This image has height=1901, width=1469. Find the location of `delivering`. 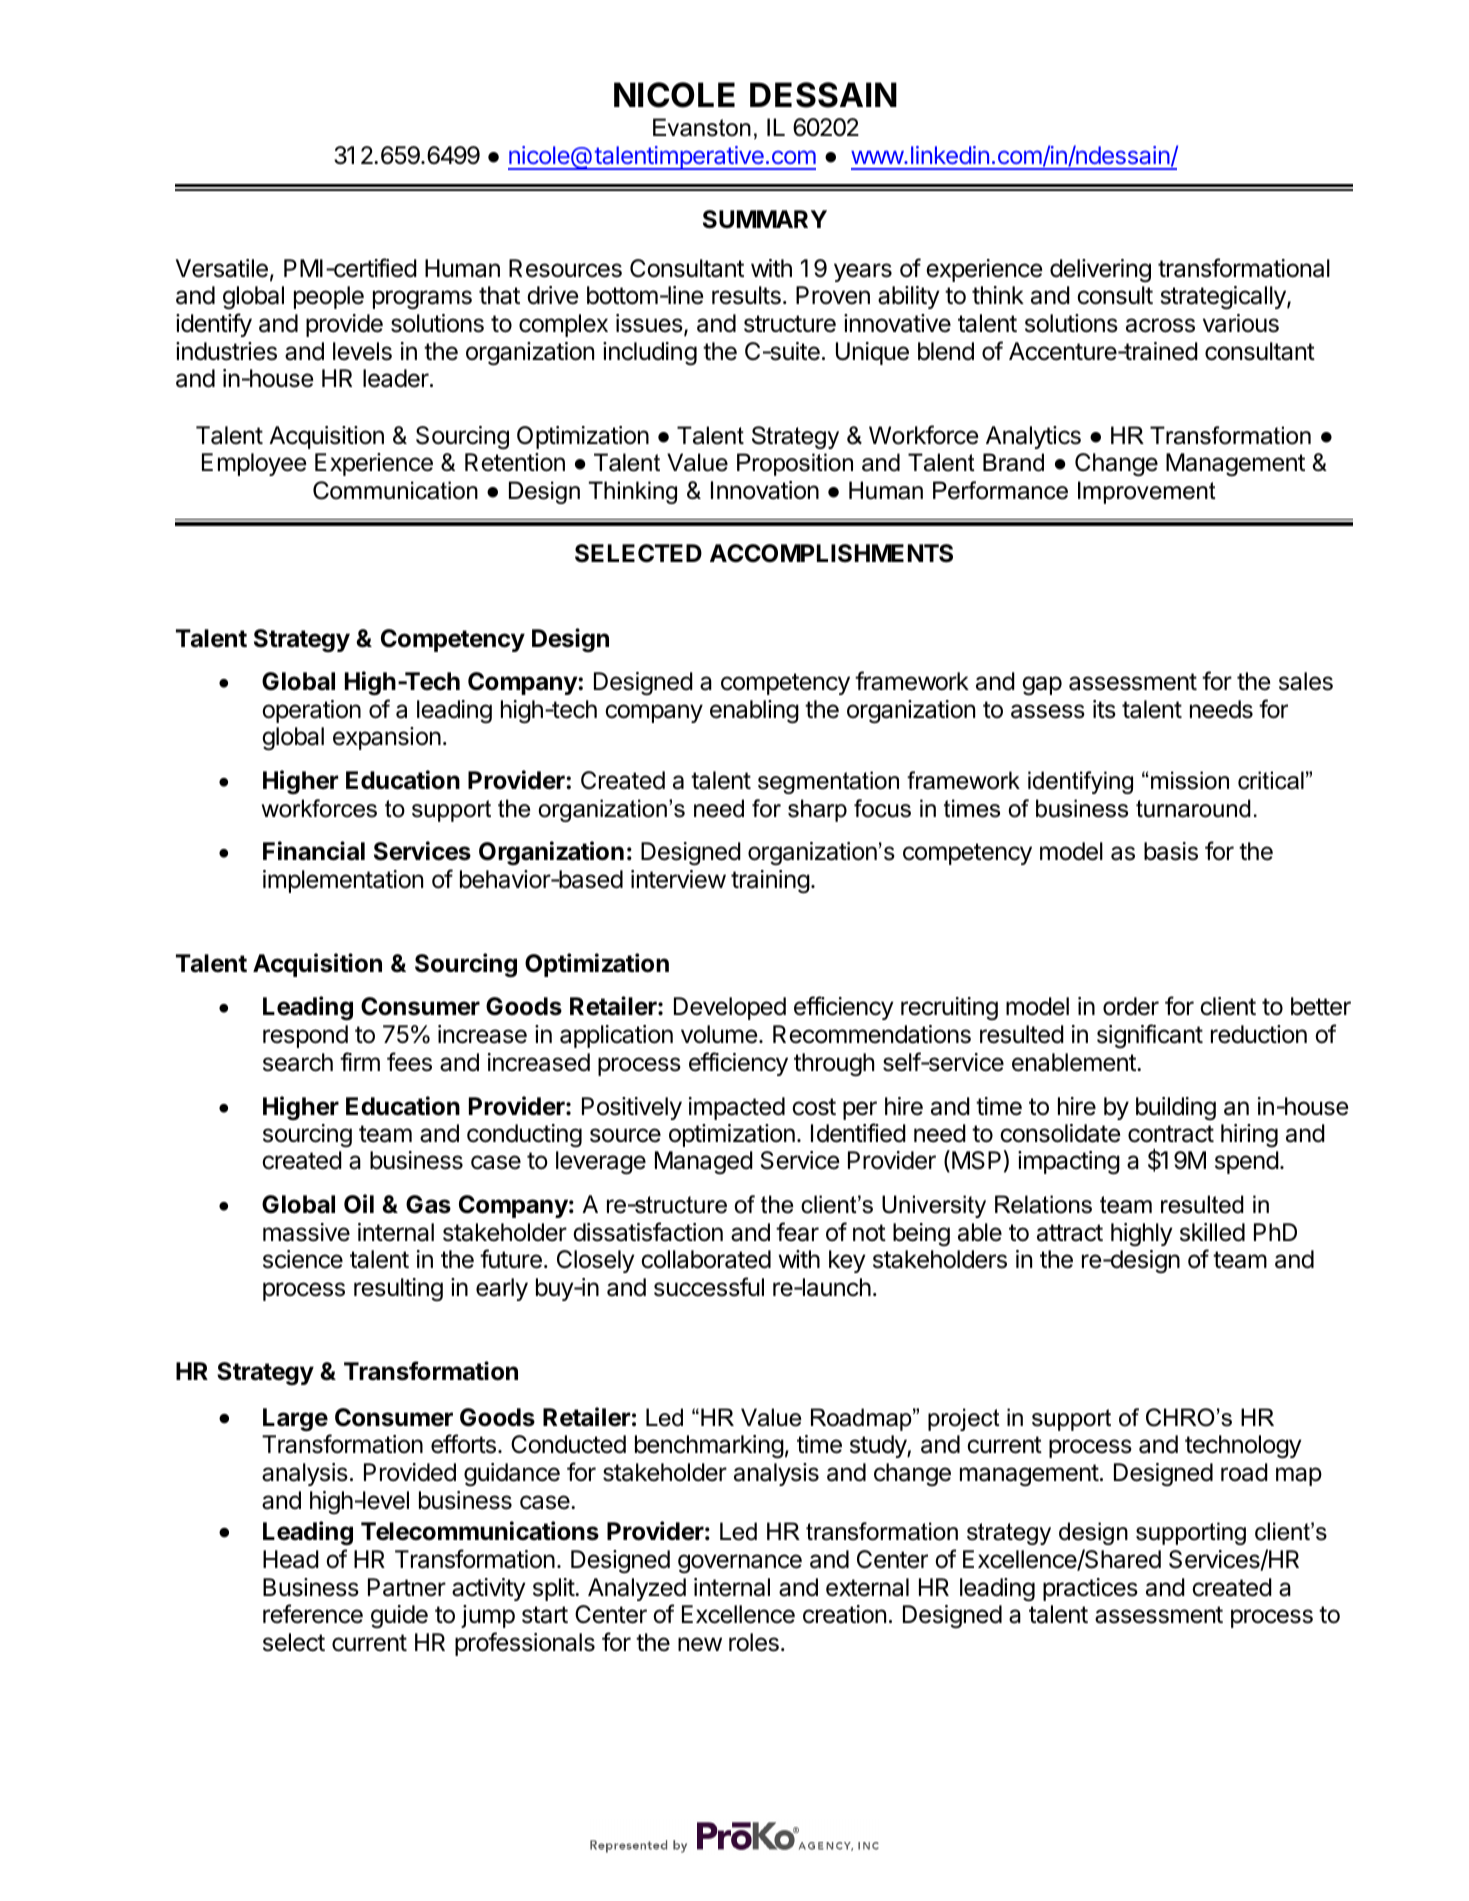

delivering is located at coordinates (1100, 271).
